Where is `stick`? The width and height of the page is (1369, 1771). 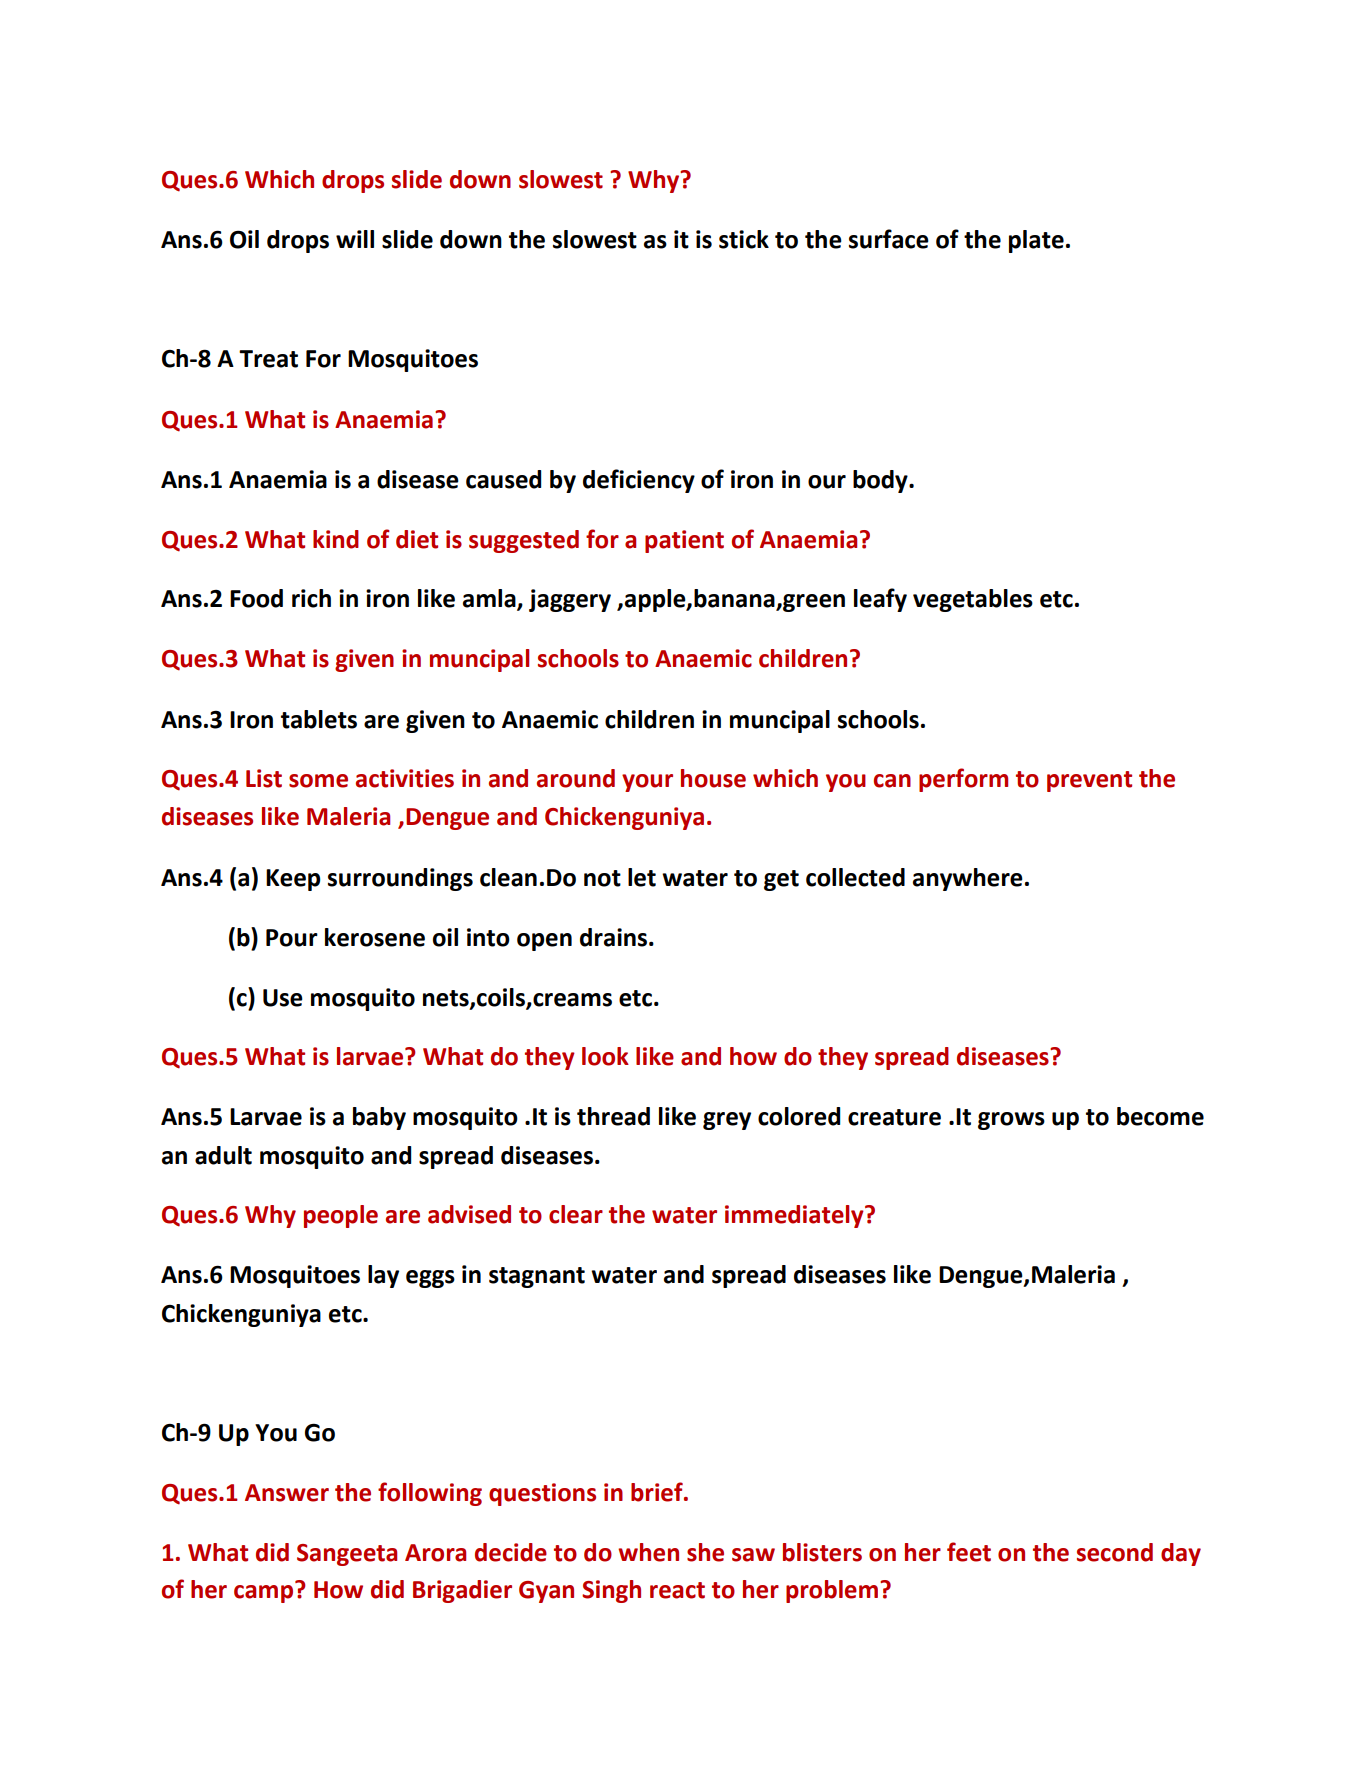 stick is located at coordinates (744, 239).
